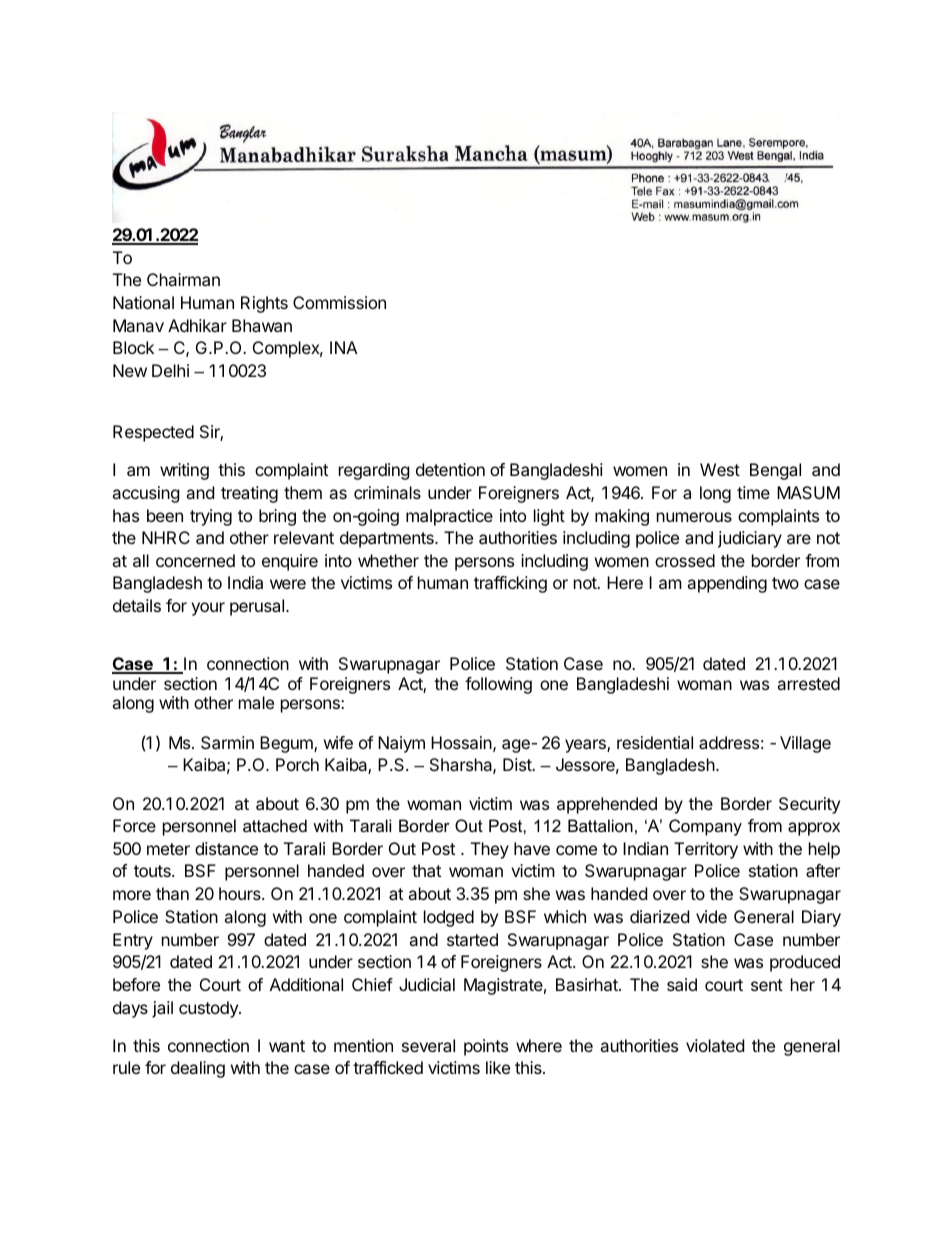  I want to click on writing, so click(184, 471).
